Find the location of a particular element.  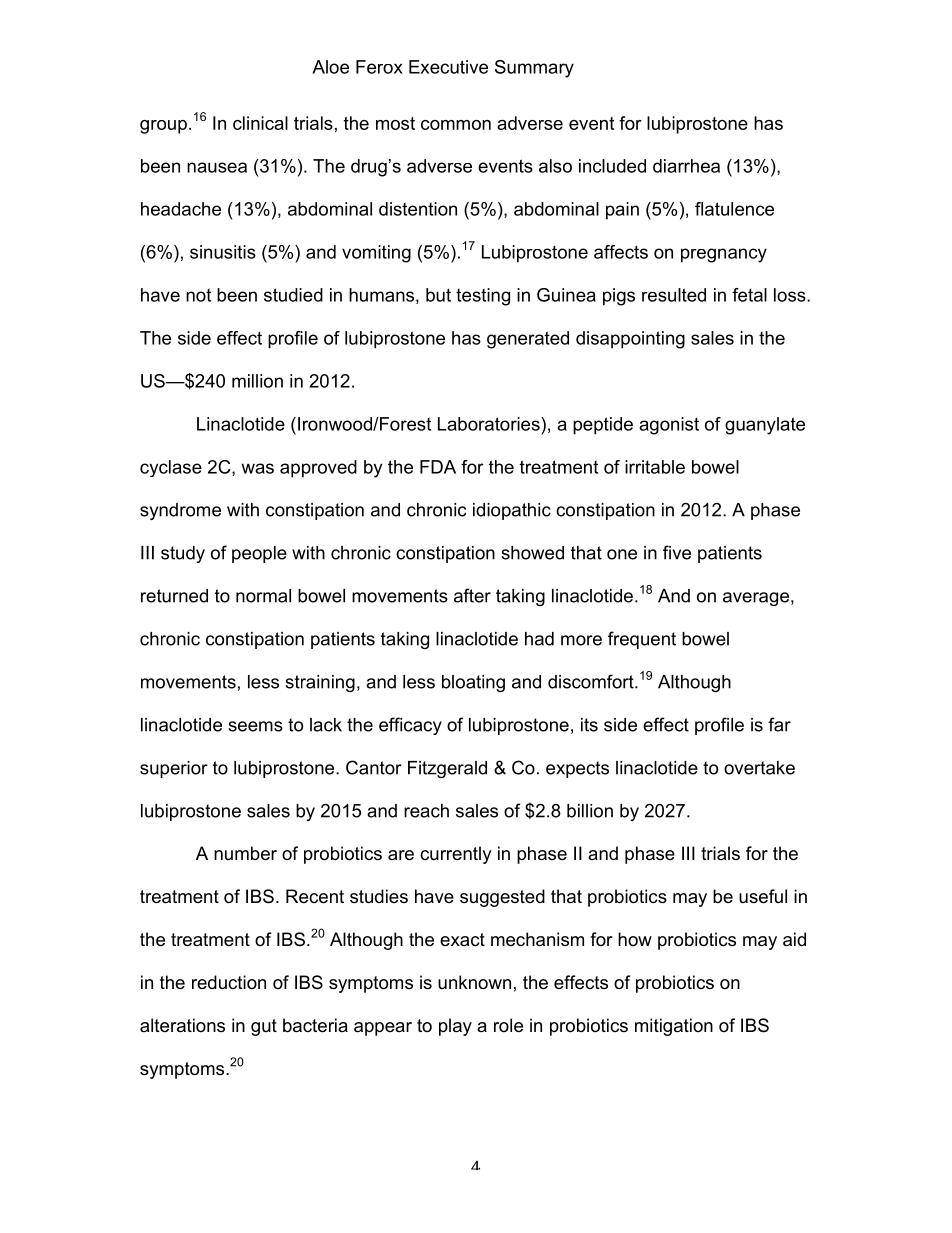

diarrhea is located at coordinates (686, 166).
